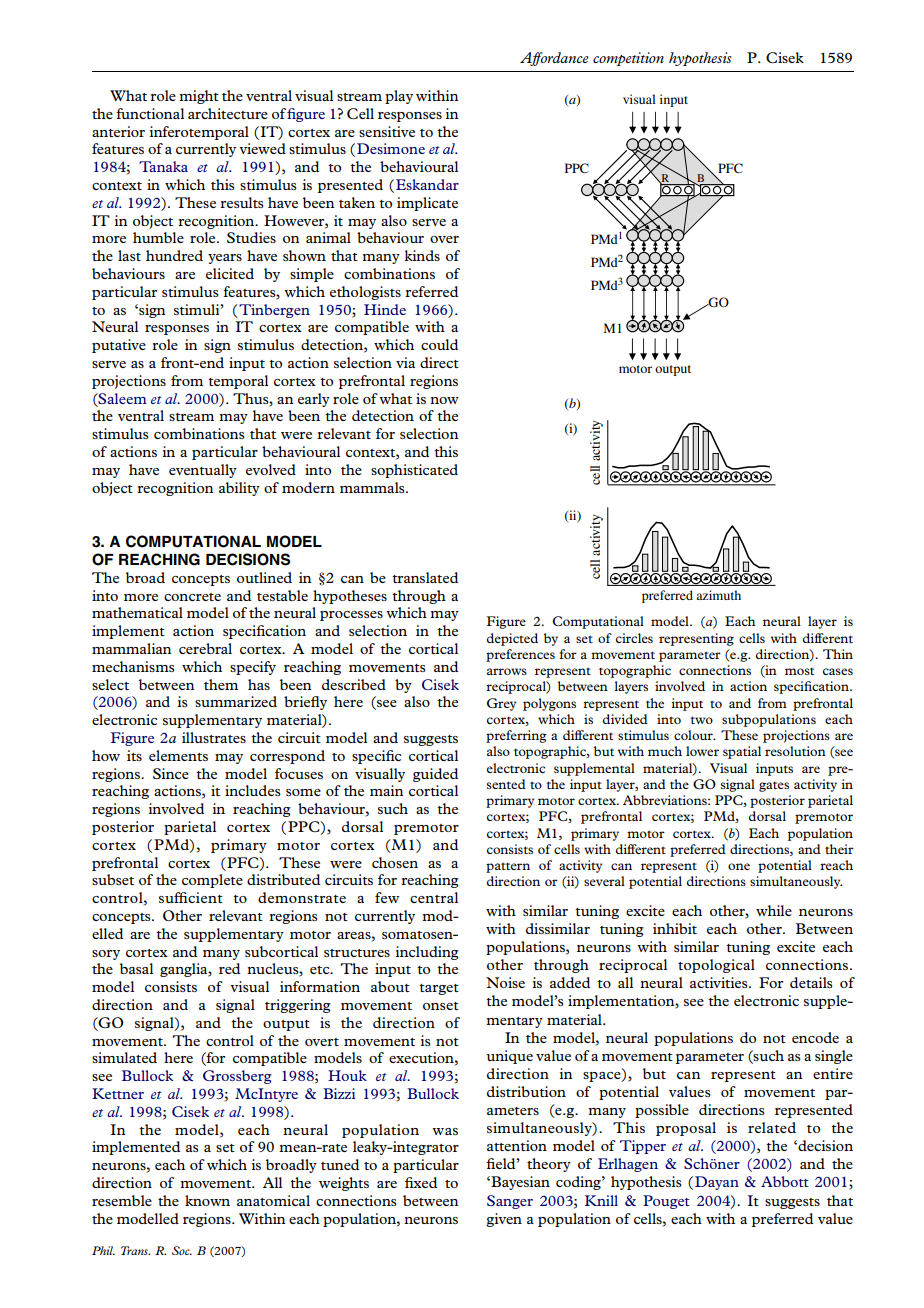 This screenshot has width=924, height=1308. What do you see at coordinates (414, 471) in the screenshot?
I see `sophisticated` at bounding box center [414, 471].
